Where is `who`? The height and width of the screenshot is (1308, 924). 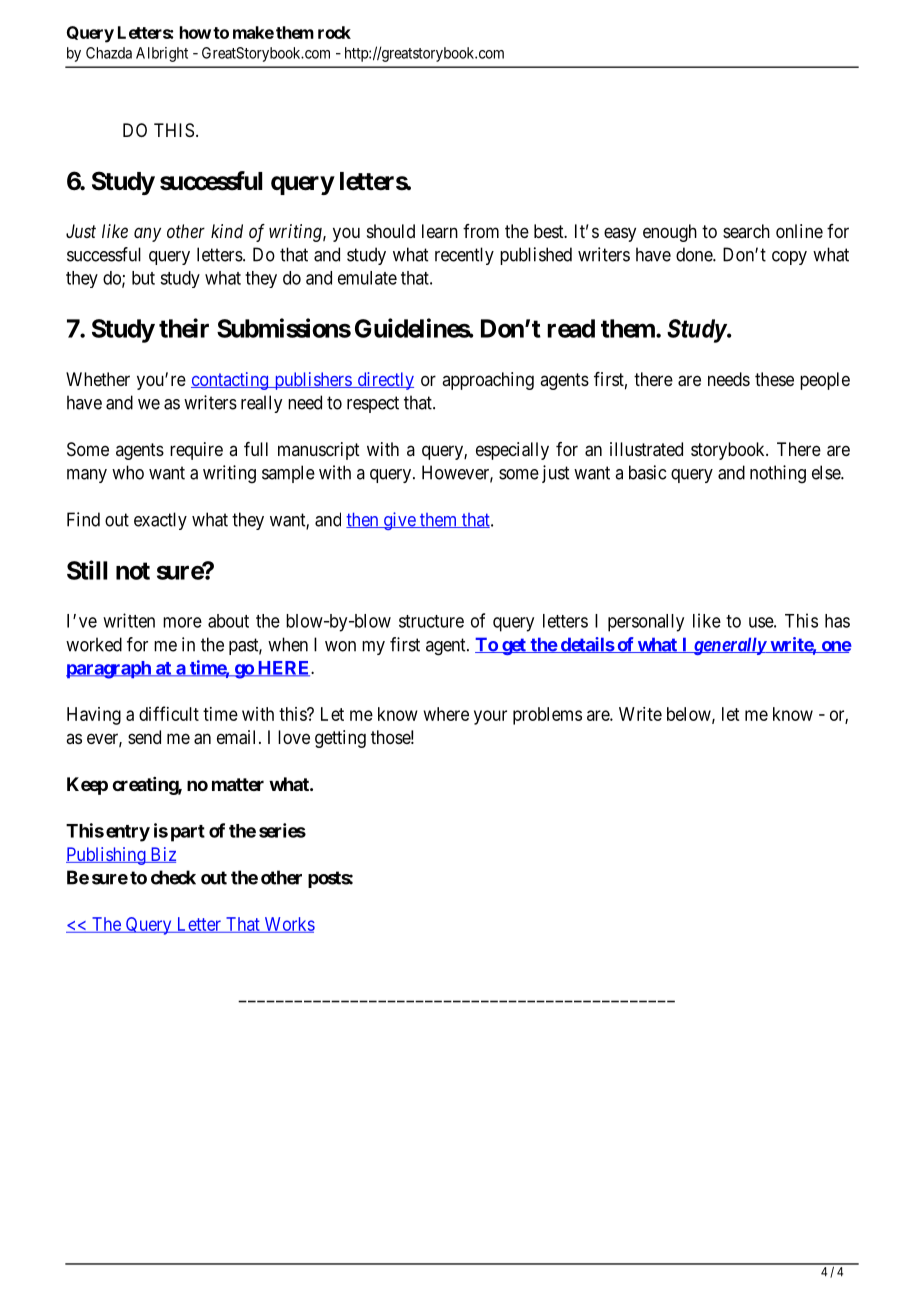 who is located at coordinates (128, 472).
